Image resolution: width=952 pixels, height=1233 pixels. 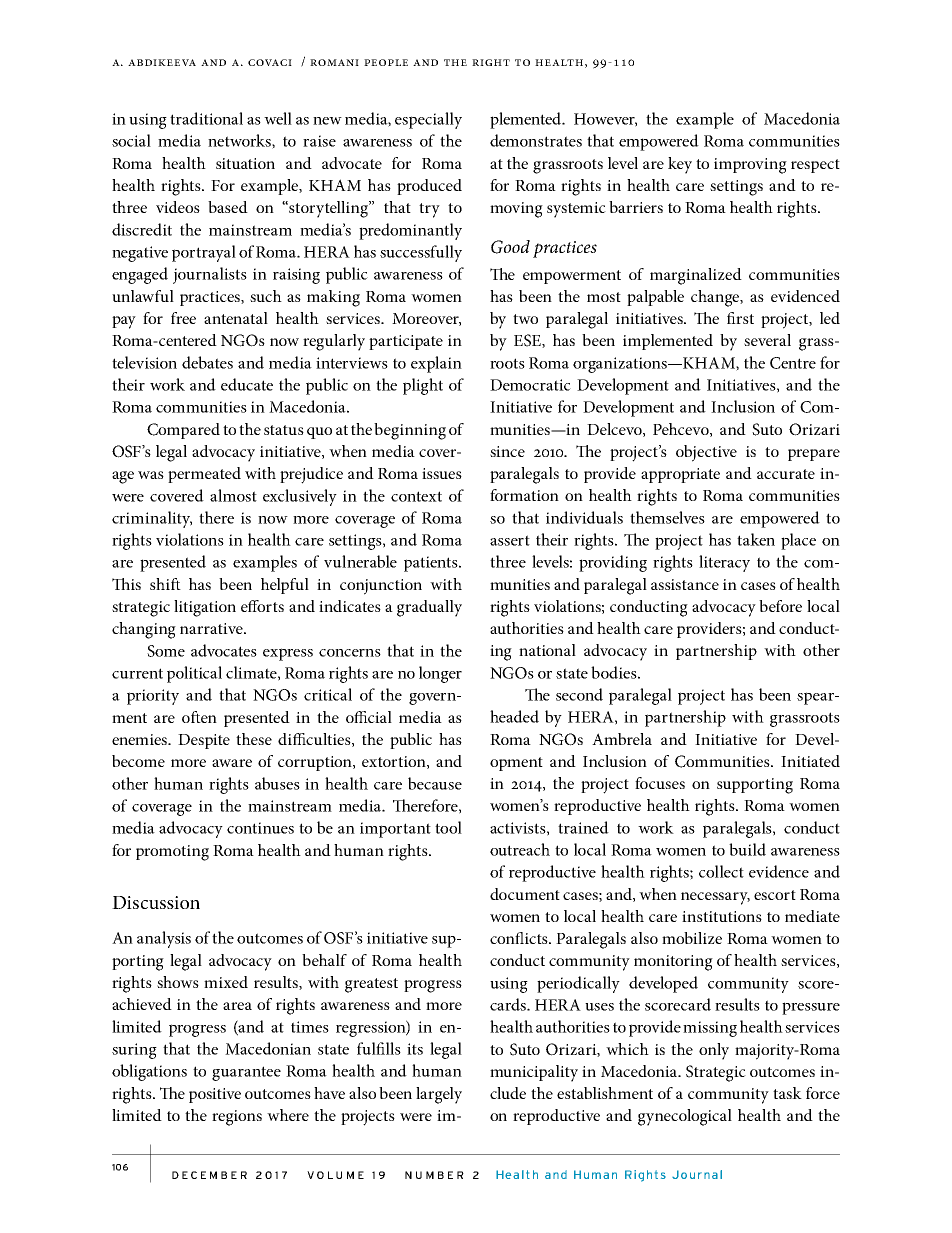 What do you see at coordinates (237, 1118) in the screenshot?
I see `regions` at bounding box center [237, 1118].
